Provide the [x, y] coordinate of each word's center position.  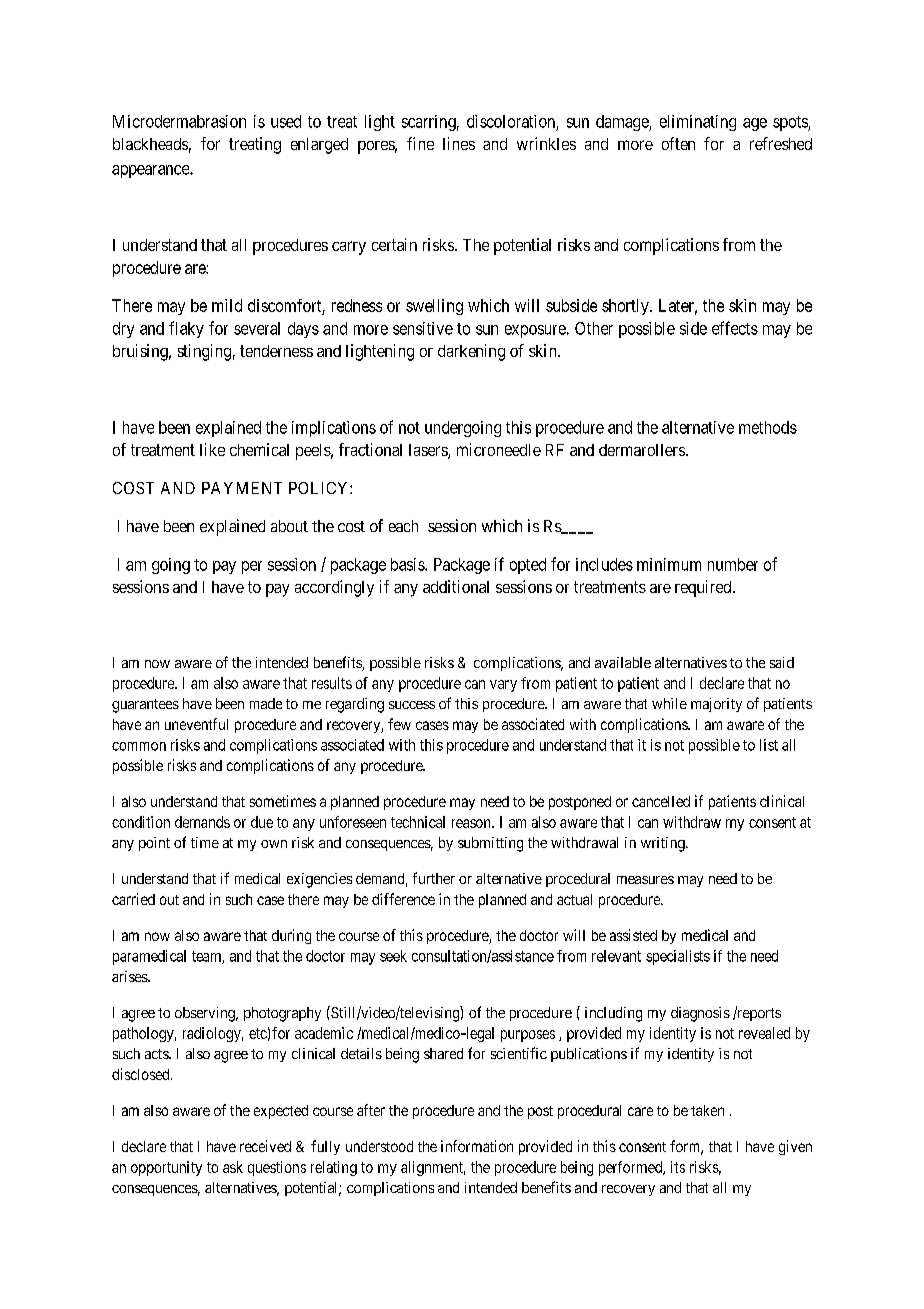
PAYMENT [242, 488]
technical [418, 822]
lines [459, 143]
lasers [429, 451]
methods [768, 427]
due [262, 822]
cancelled [661, 801]
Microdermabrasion [179, 121]
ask [233, 1167]
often [678, 143]
